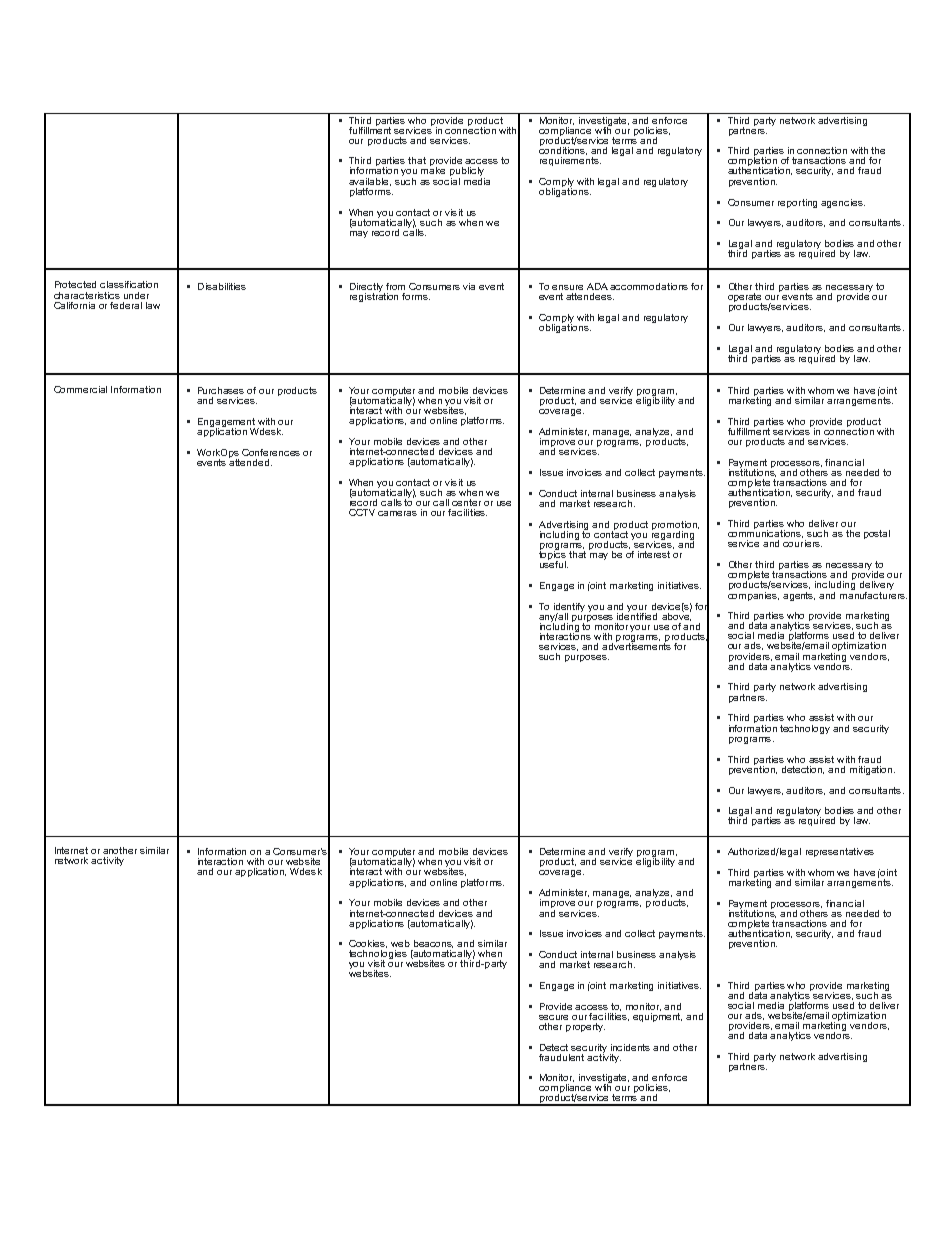  Describe the element at coordinates (840, 852) in the screenshot. I see `representatives` at that location.
